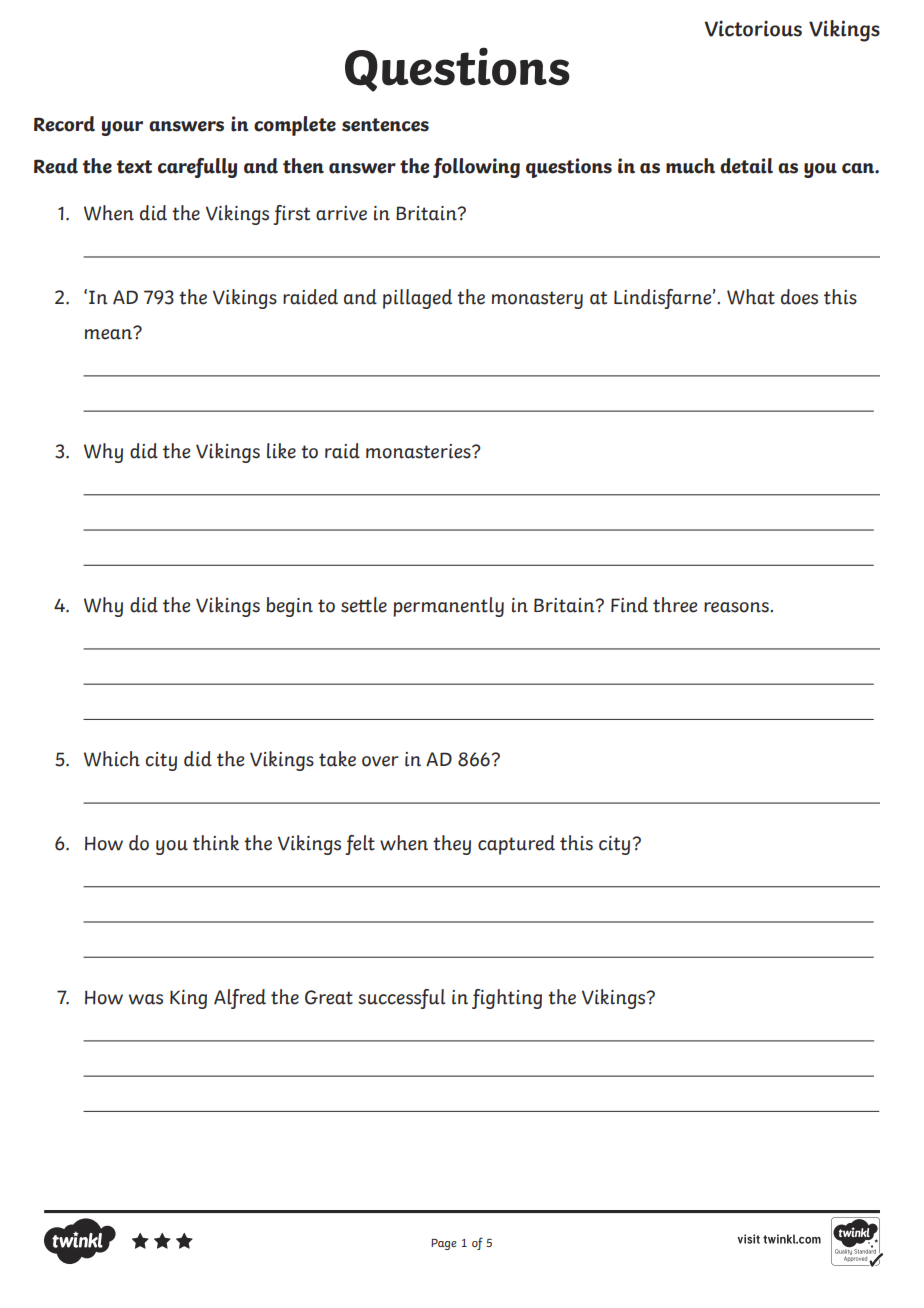 Image resolution: width=924 pixels, height=1308 pixels. I want to click on sentences, so click(385, 125).
